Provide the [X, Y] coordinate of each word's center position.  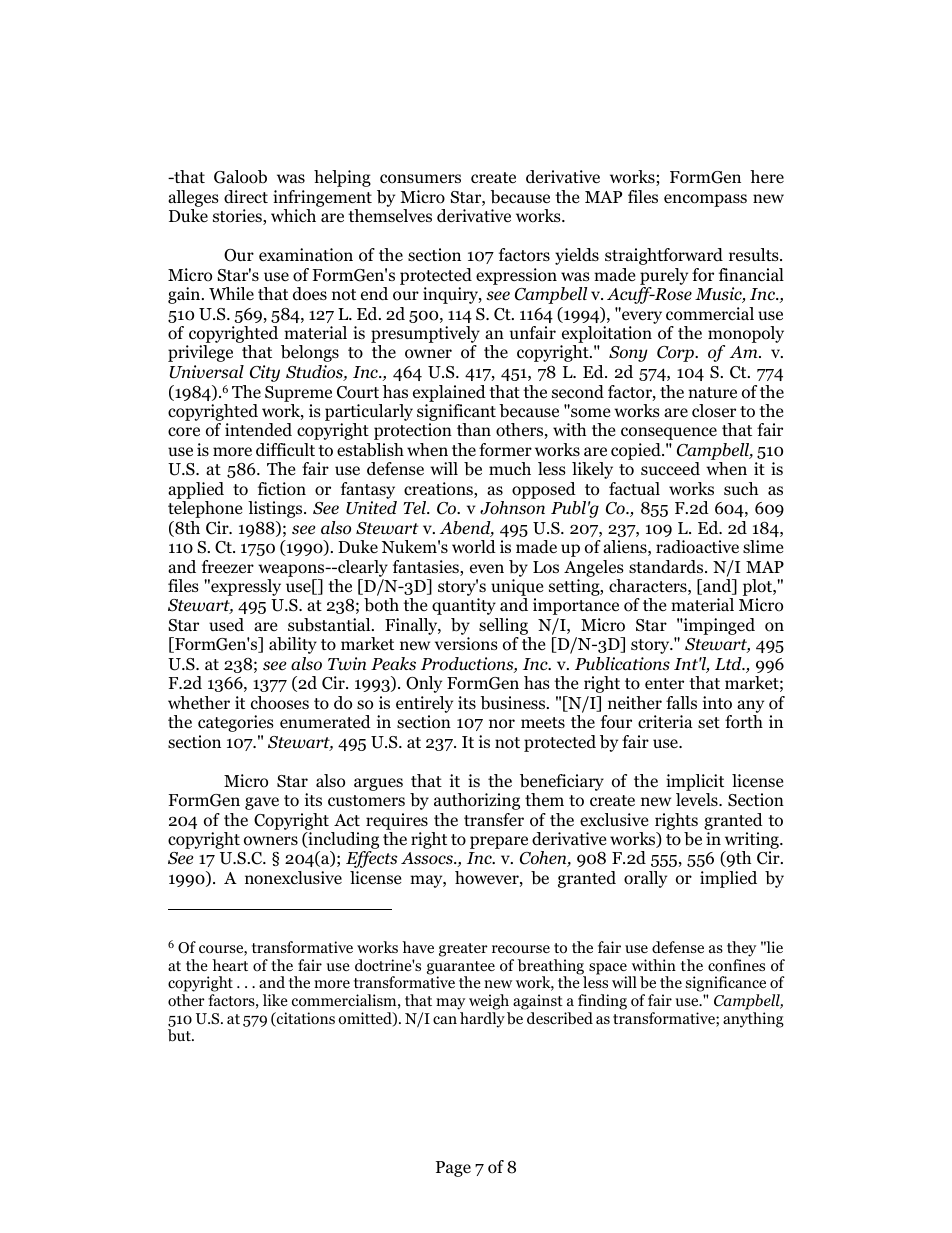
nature [712, 392]
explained [449, 393]
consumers [420, 179]
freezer [228, 566]
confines [736, 965]
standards [667, 567]
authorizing [477, 801]
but [180, 1035]
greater [463, 950]
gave [262, 803]
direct [246, 197]
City [265, 373]
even [487, 569]
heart [230, 965]
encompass [705, 200]
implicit [695, 782]
